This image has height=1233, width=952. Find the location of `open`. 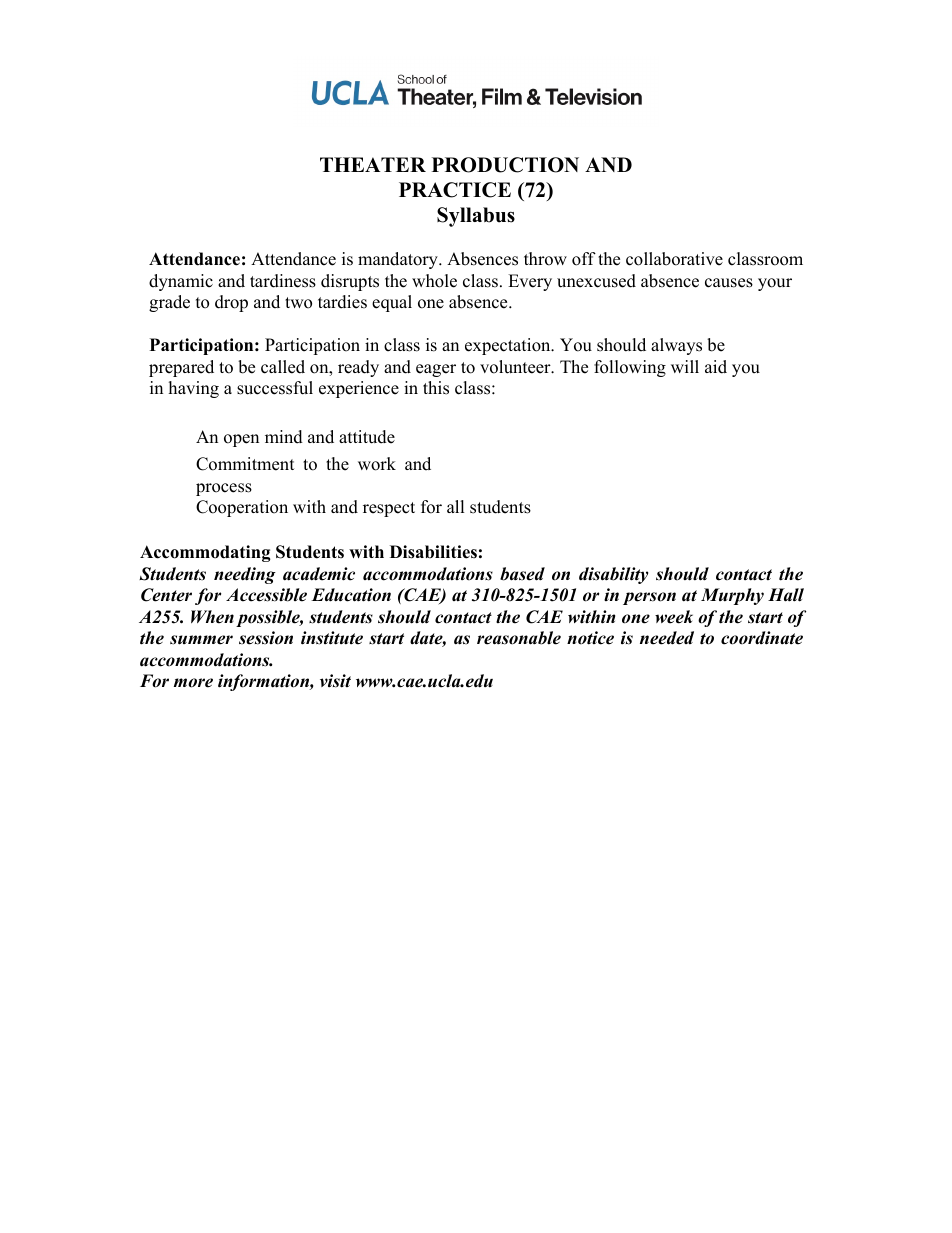

open is located at coordinates (241, 440).
